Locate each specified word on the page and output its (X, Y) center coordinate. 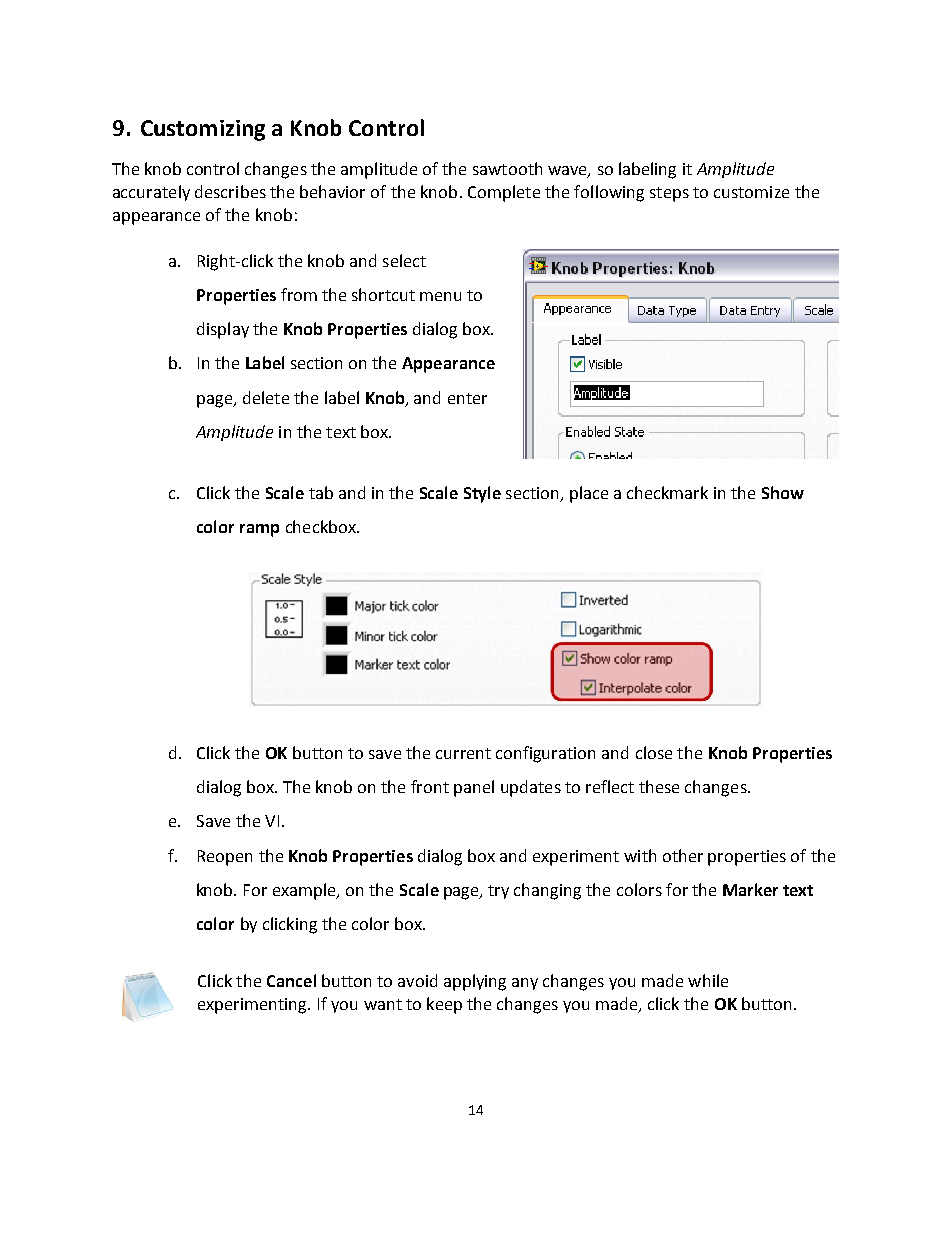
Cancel (291, 980)
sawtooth (507, 168)
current (463, 753)
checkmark (667, 492)
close (654, 752)
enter (467, 398)
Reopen (225, 858)
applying (475, 982)
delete (266, 397)
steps (669, 194)
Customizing (203, 130)
